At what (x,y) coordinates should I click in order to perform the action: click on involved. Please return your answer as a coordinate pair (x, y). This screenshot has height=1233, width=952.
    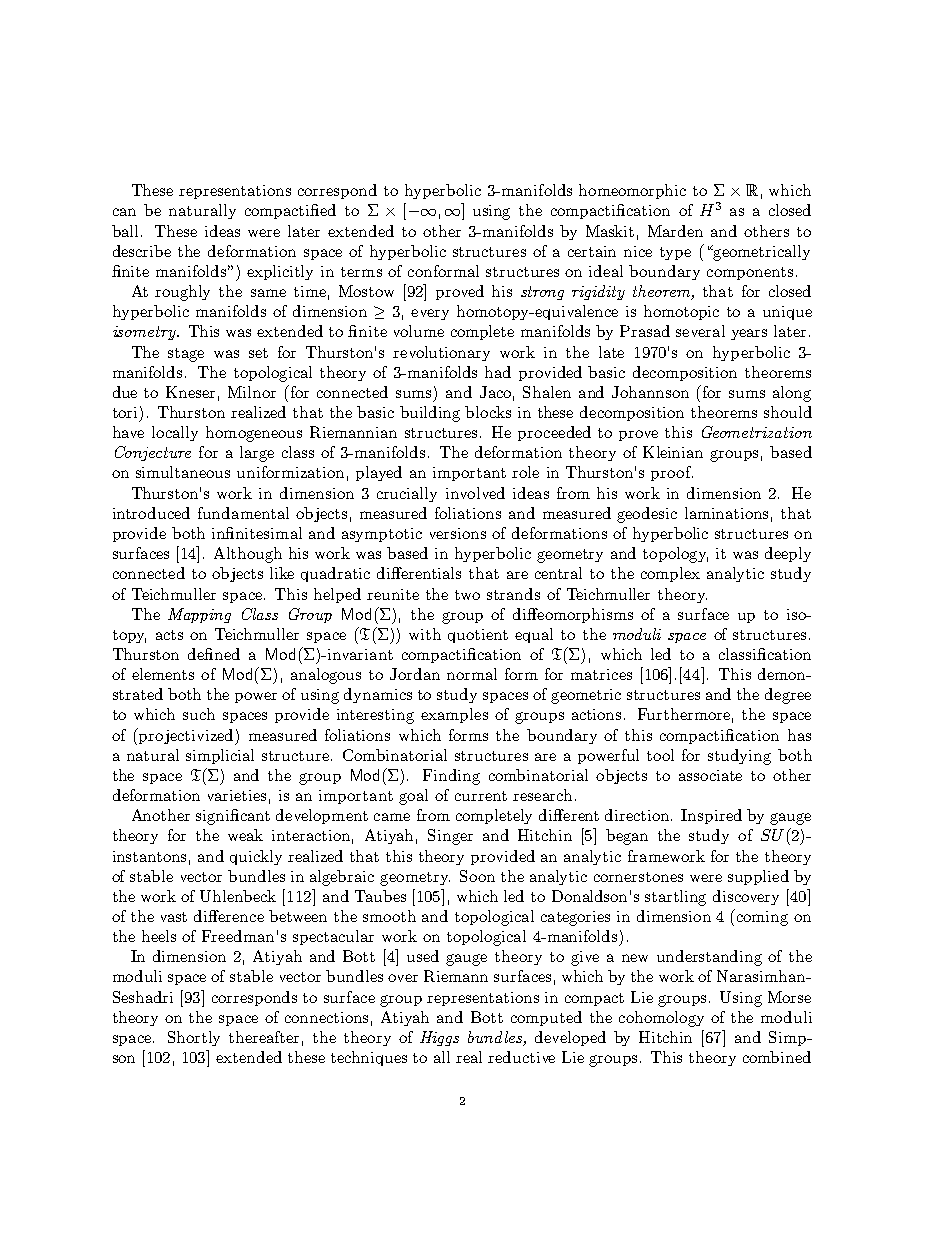
    Looking at the image, I should click on (475, 493).
